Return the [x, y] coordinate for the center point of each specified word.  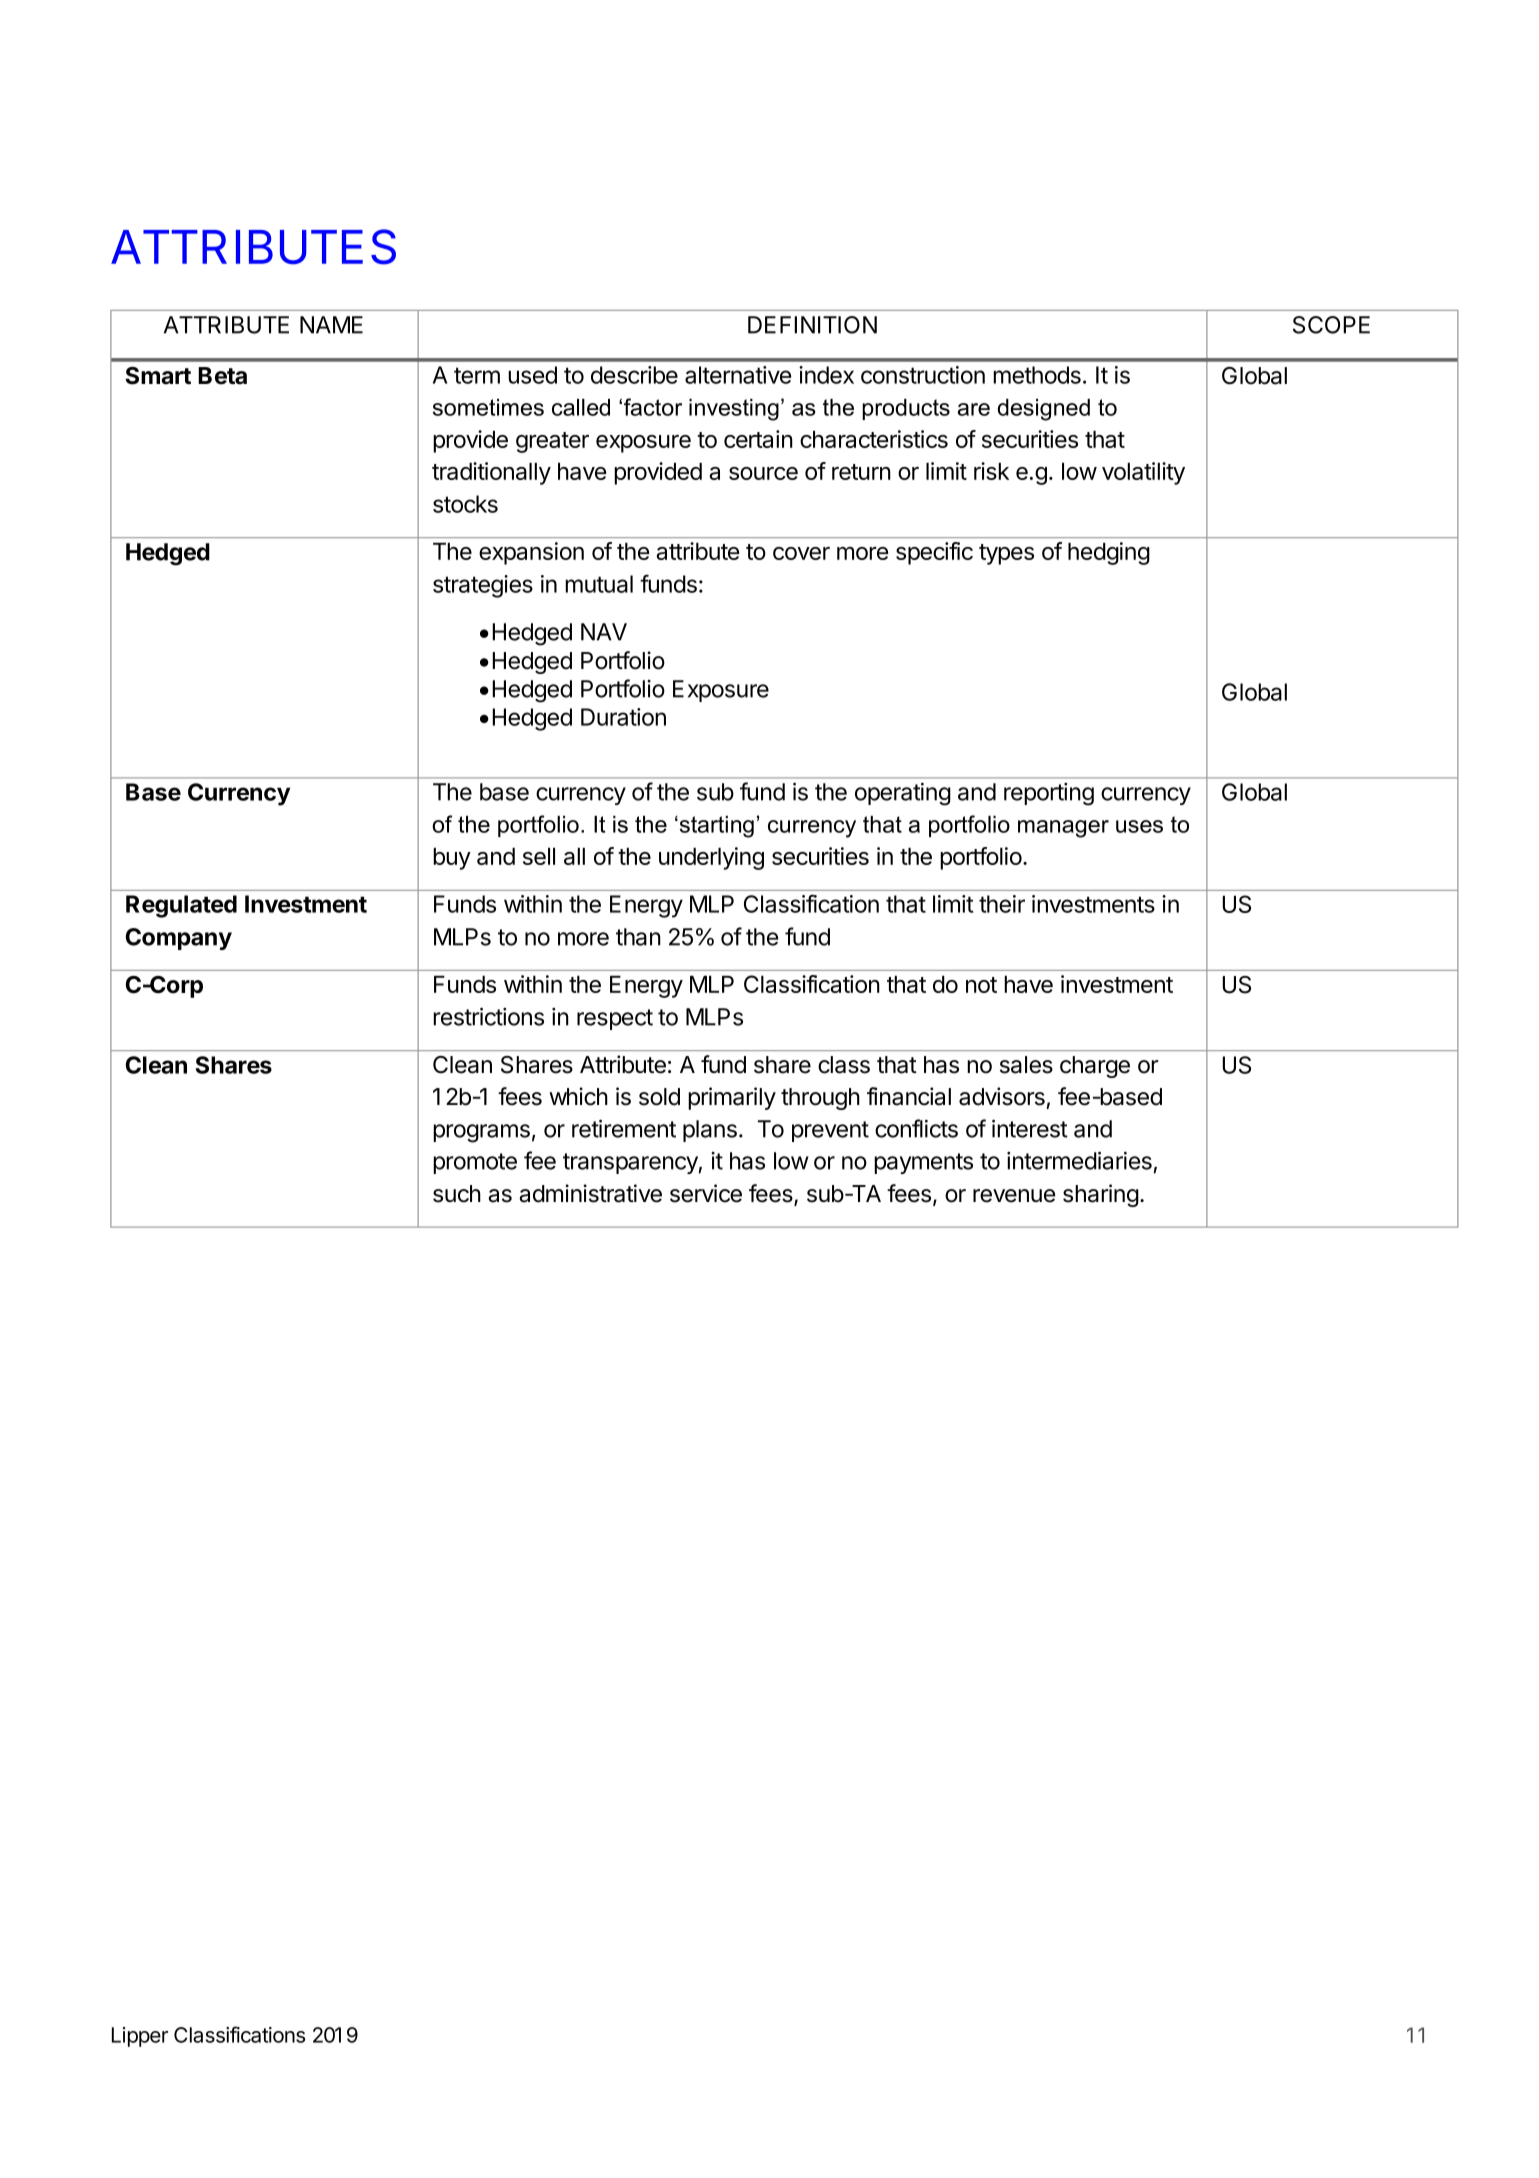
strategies [483, 586]
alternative [738, 375]
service [706, 1193]
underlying [711, 858]
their [1002, 904]
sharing [1101, 1195]
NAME [331, 325]
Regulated [181, 906]
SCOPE [1331, 325]
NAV [604, 632]
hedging [1109, 553]
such [457, 1194]
